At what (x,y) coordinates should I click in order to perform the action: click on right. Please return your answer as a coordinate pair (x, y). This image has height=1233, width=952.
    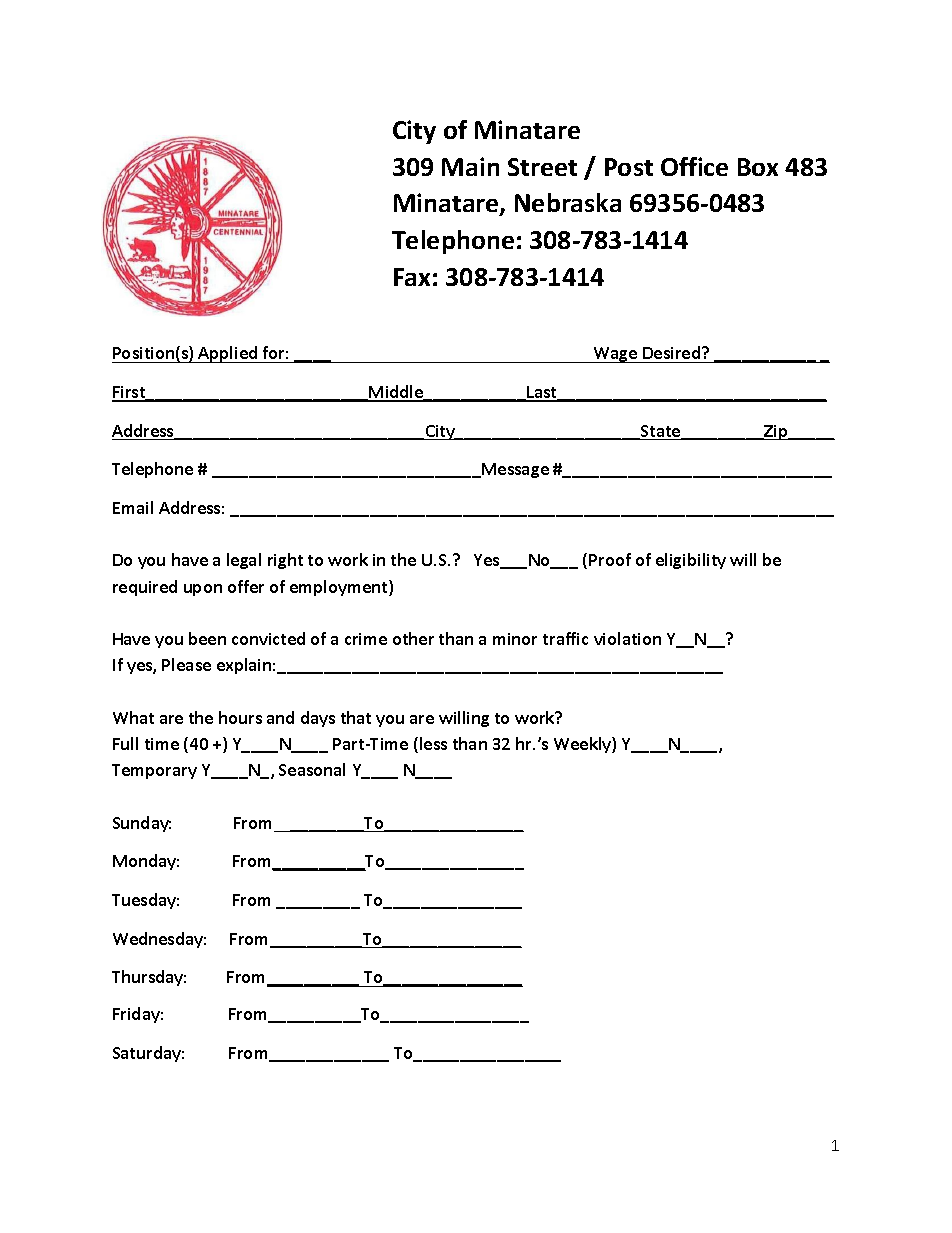
    Looking at the image, I should click on (285, 561).
